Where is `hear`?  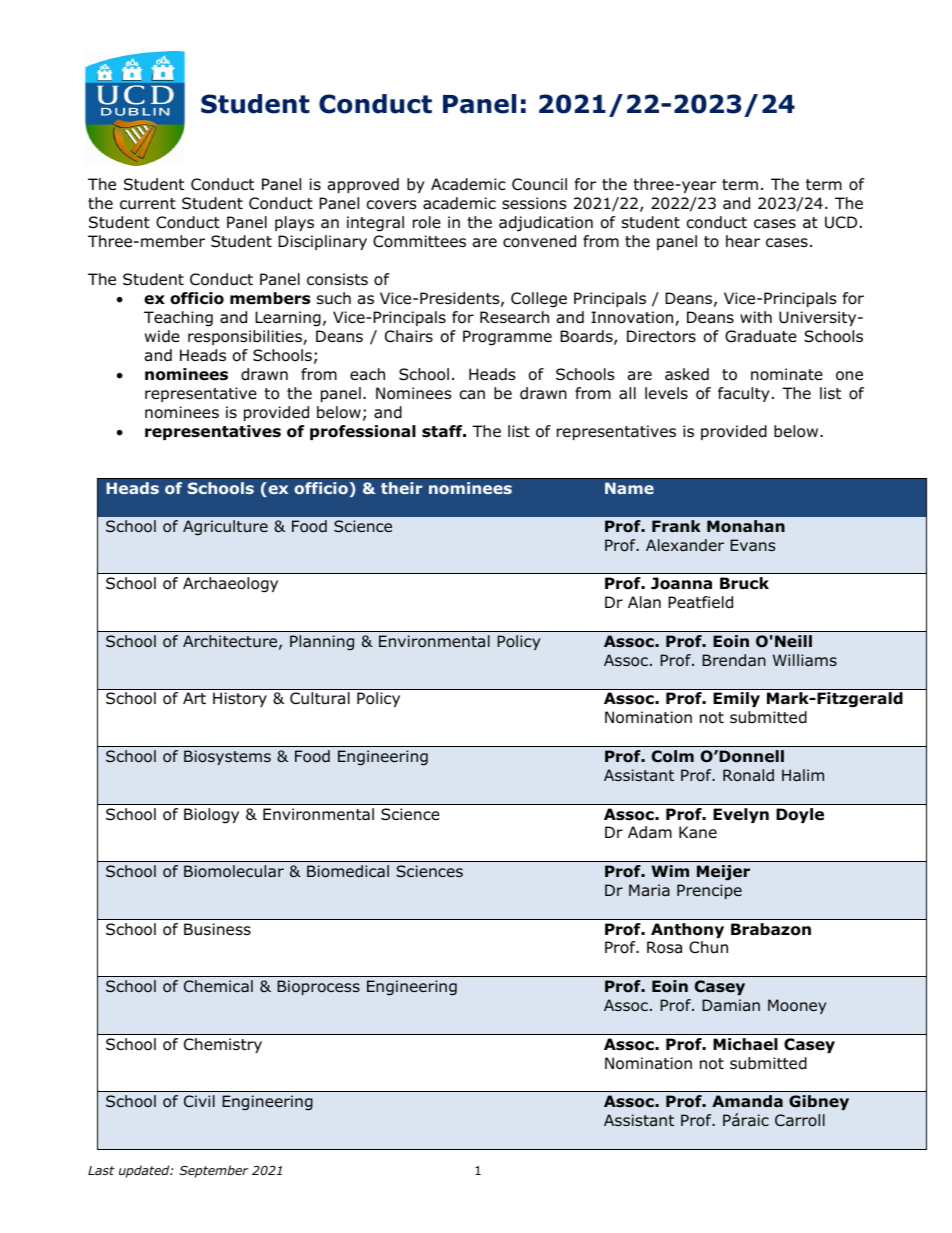 hear is located at coordinates (743, 241).
